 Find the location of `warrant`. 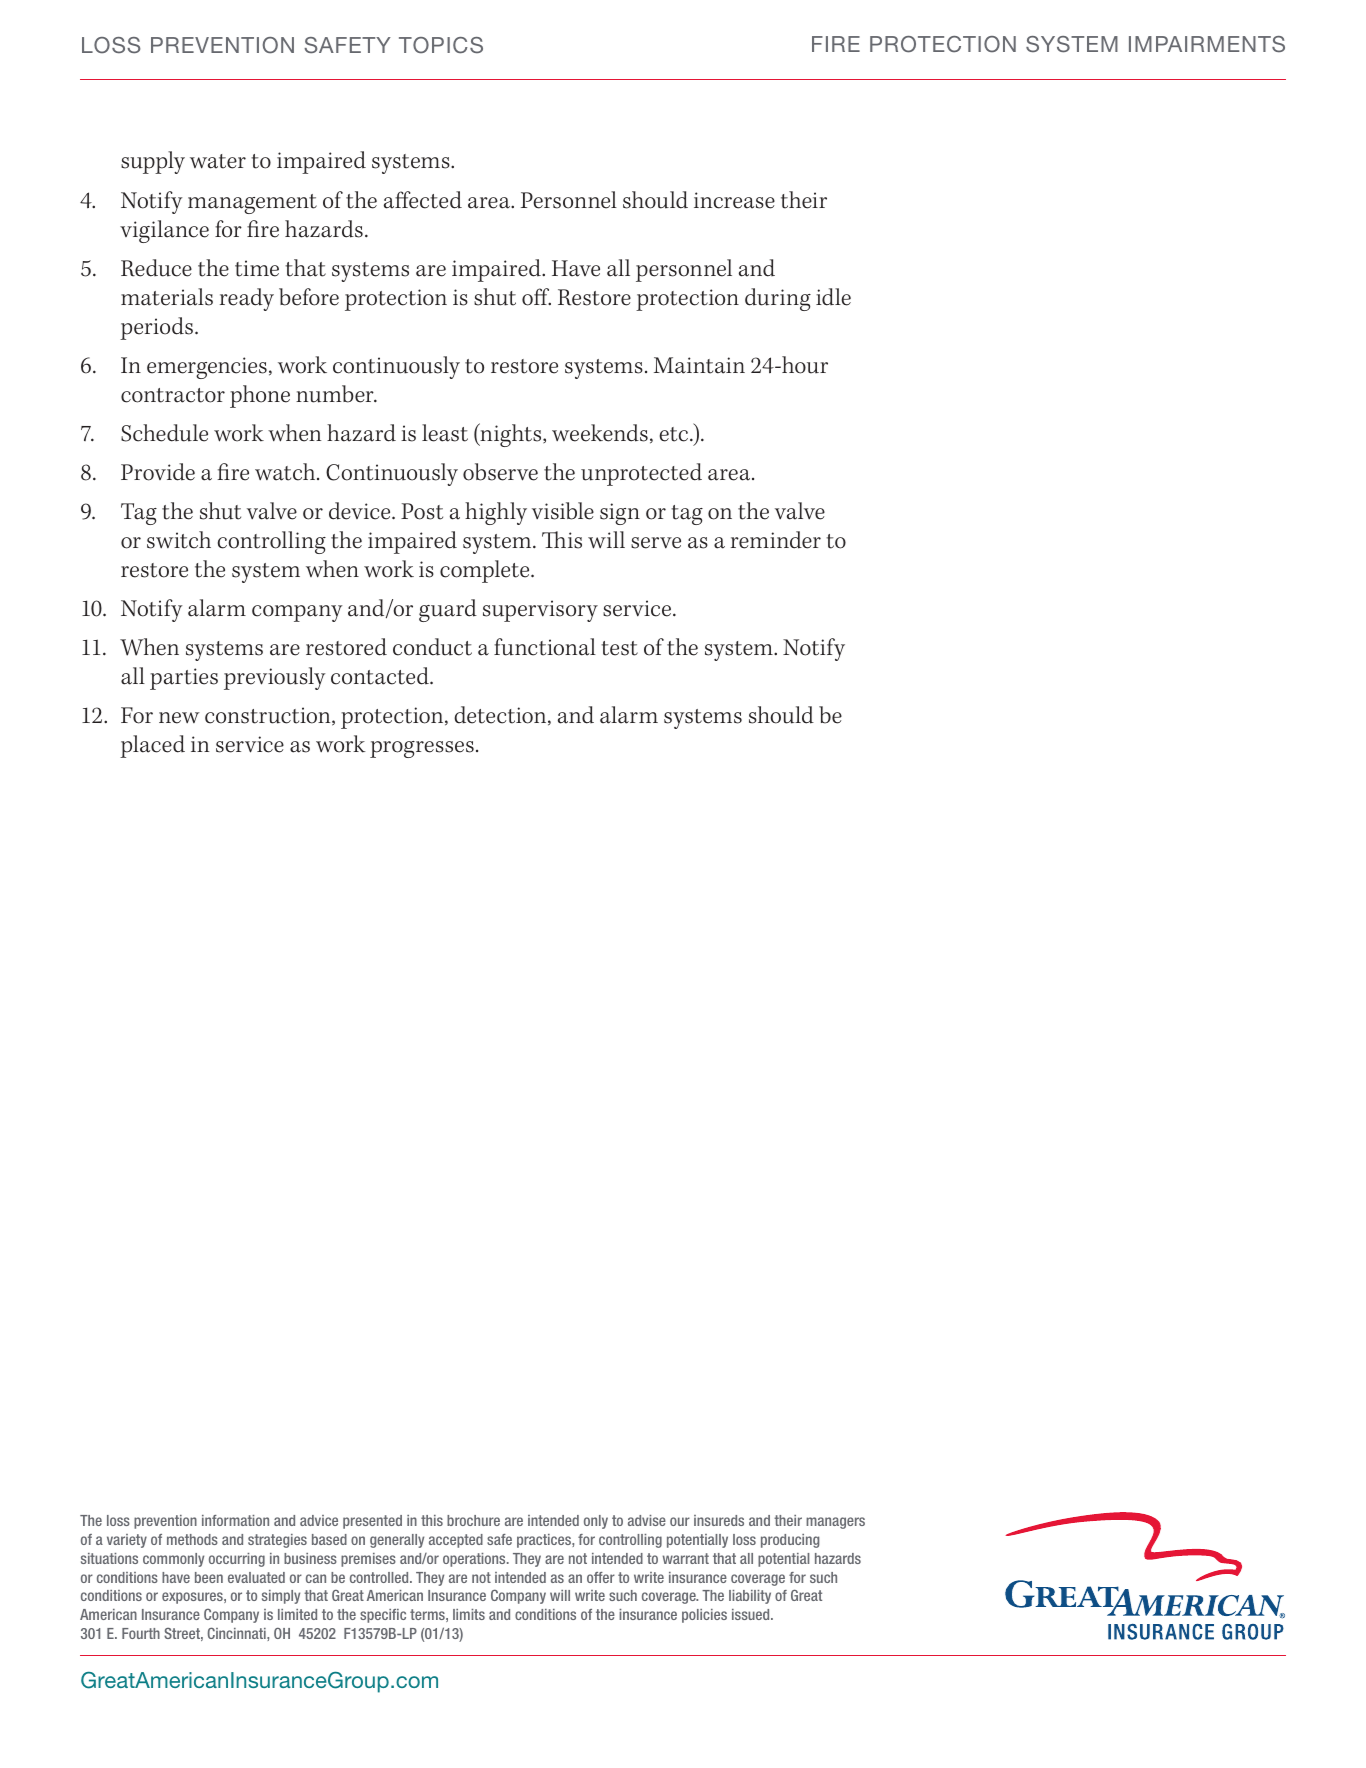

warrant is located at coordinates (686, 1558).
